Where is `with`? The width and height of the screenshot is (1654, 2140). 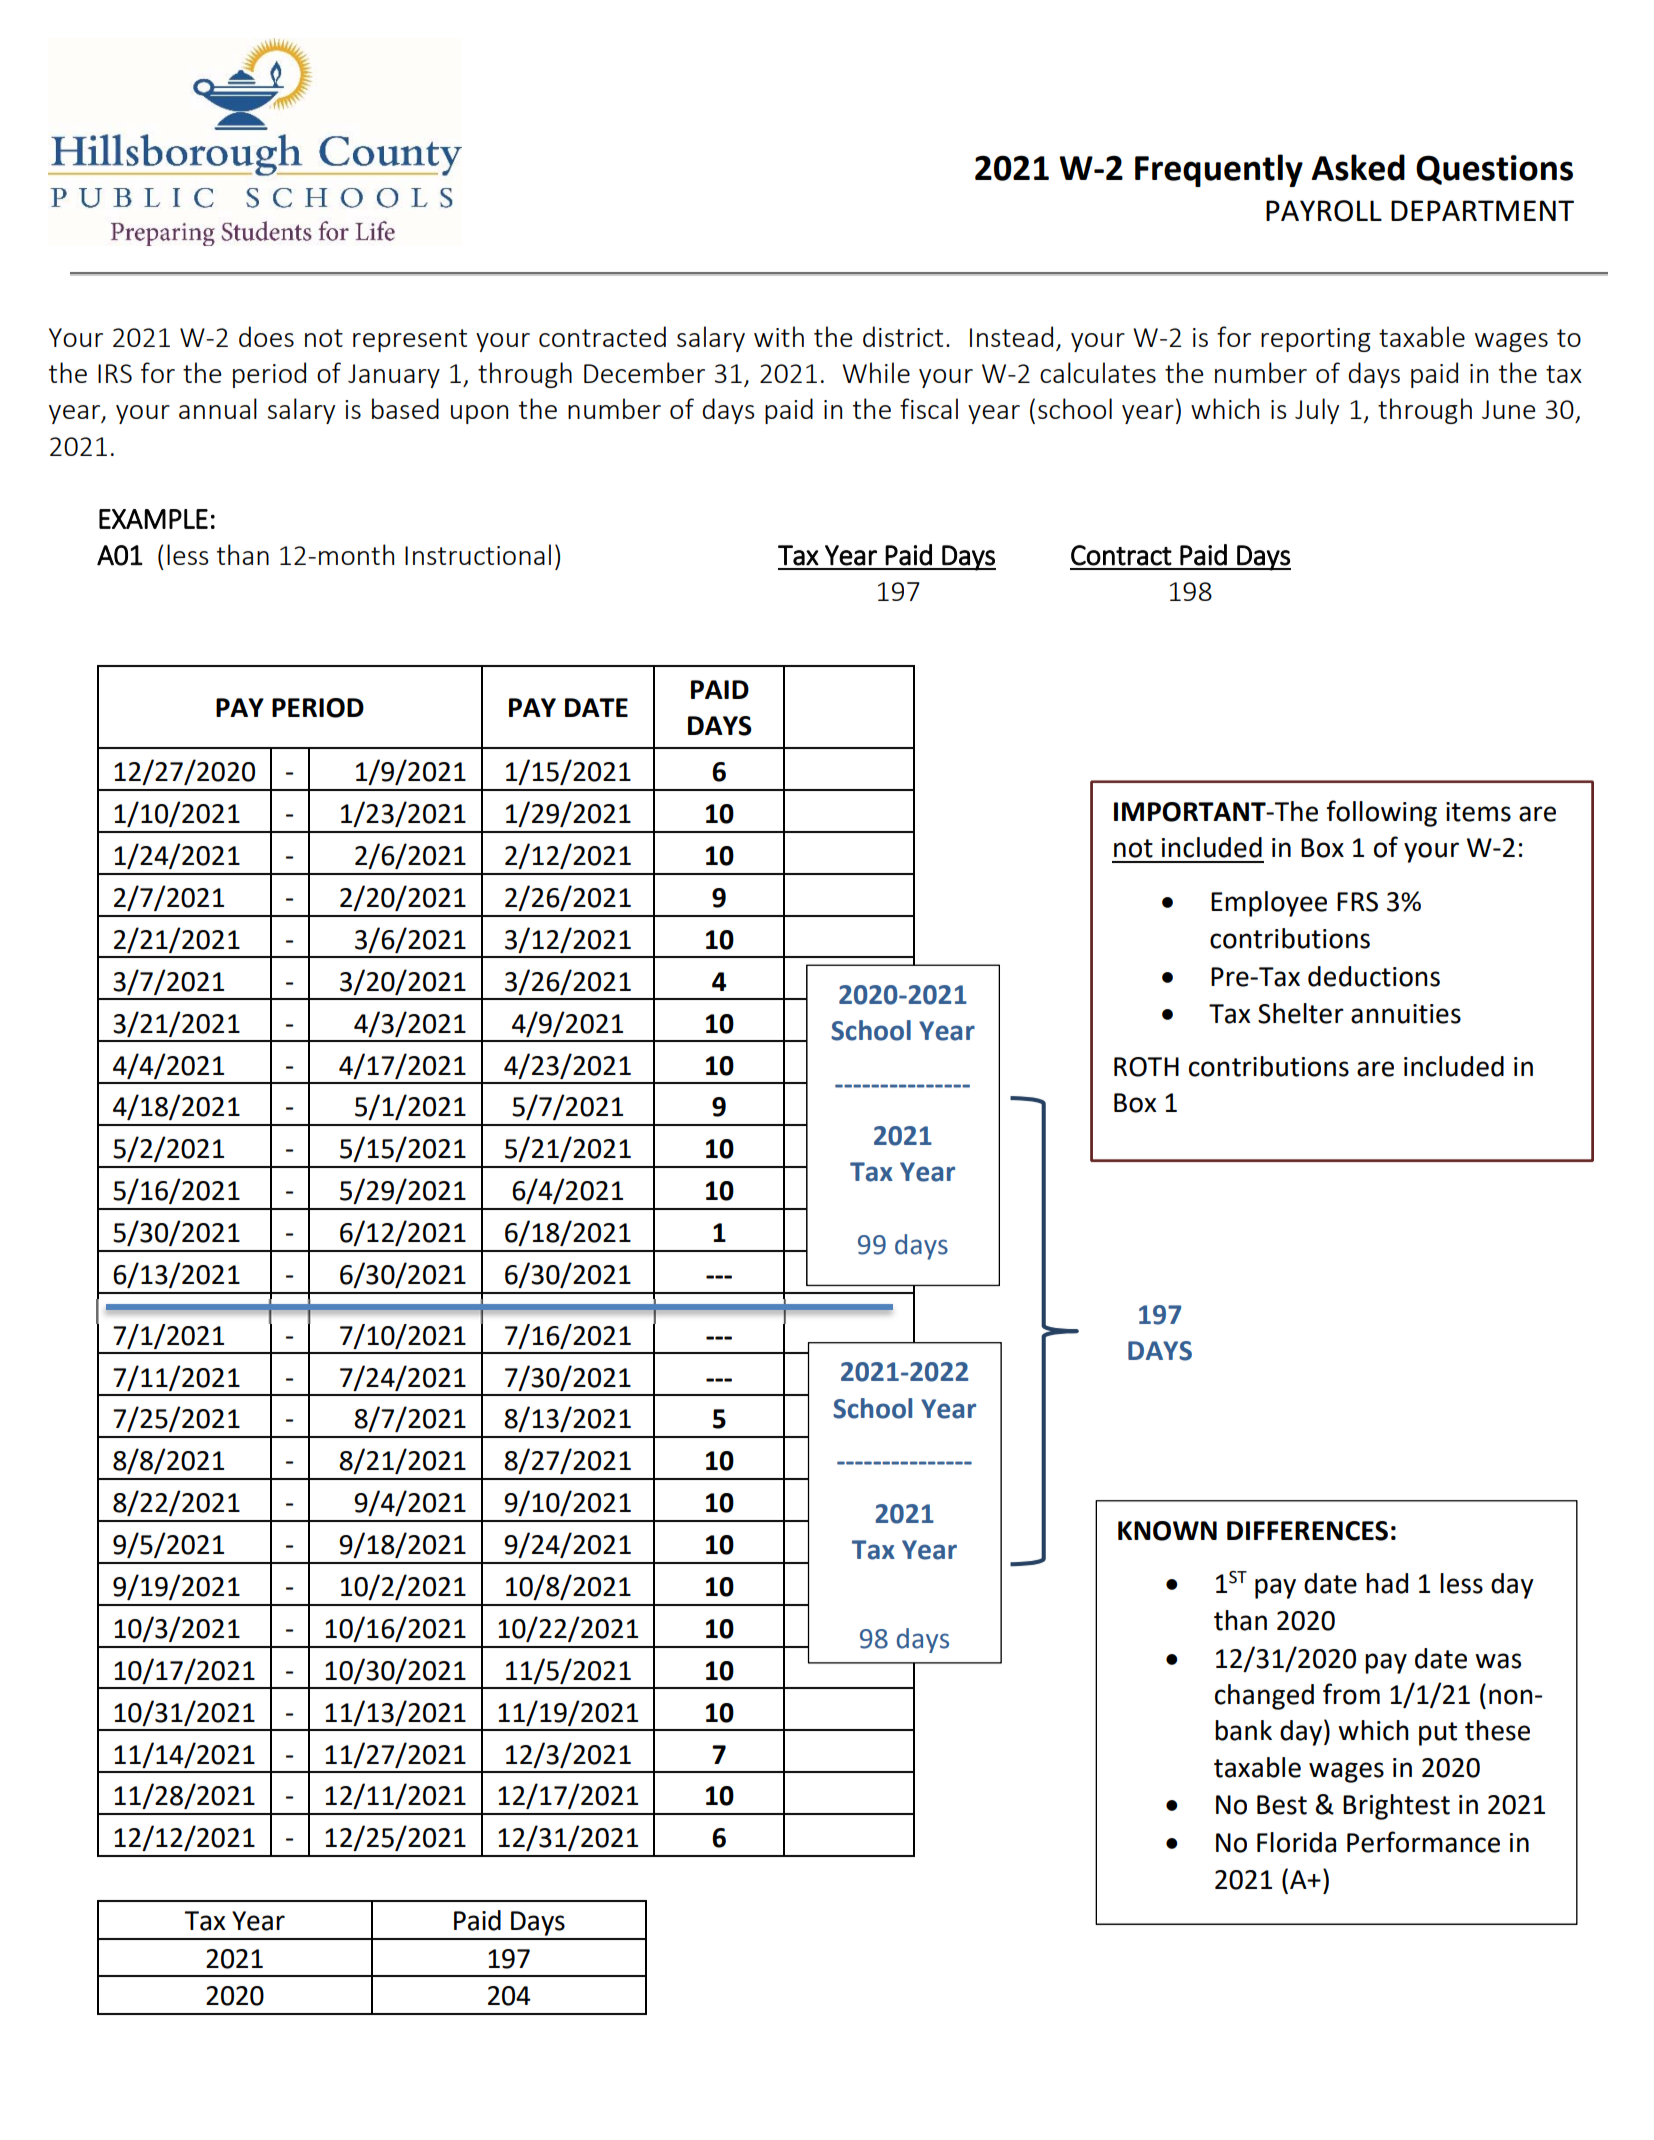
with is located at coordinates (779, 336).
